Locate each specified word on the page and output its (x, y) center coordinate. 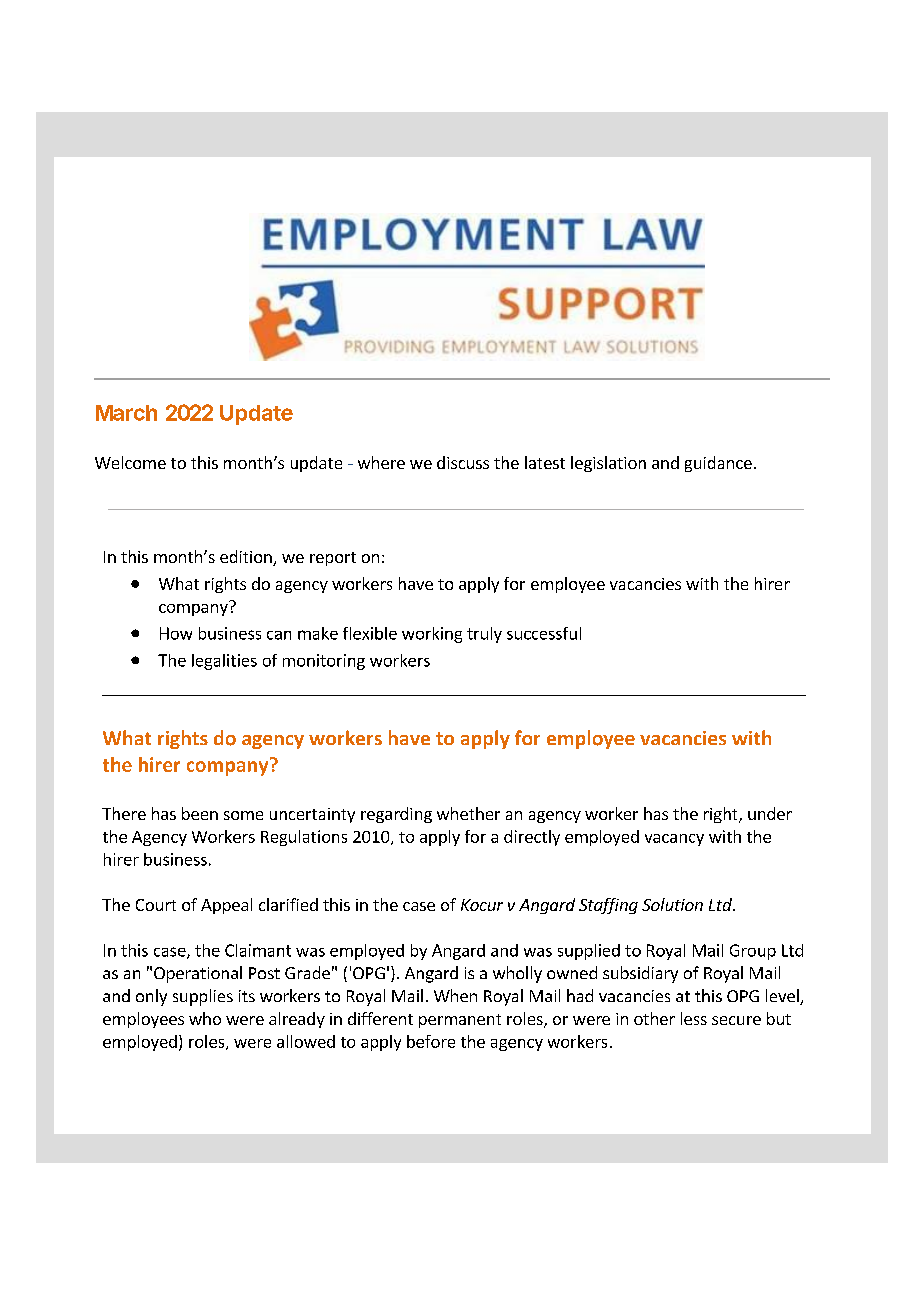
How (176, 633)
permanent (460, 1021)
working (432, 635)
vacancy (674, 840)
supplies (203, 997)
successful (544, 633)
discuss (463, 462)
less (694, 1018)
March (126, 413)
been (200, 813)
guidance (718, 464)
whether (468, 813)
